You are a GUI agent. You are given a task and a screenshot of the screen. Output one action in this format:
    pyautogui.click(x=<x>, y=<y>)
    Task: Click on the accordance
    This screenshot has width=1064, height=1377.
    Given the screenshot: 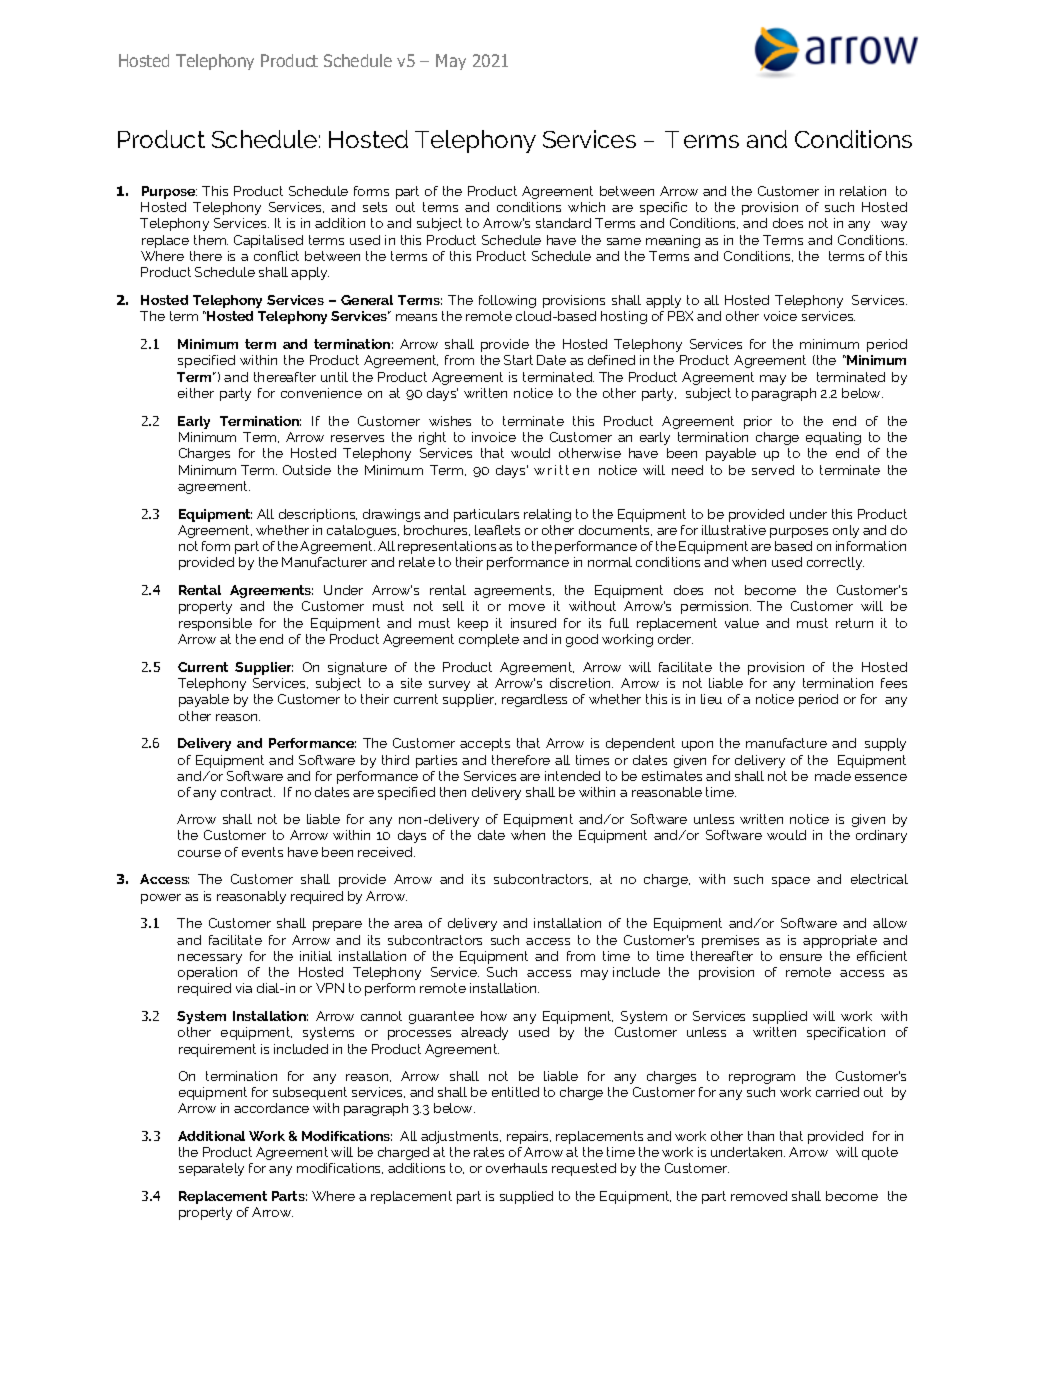 What is the action you would take?
    pyautogui.click(x=271, y=1108)
